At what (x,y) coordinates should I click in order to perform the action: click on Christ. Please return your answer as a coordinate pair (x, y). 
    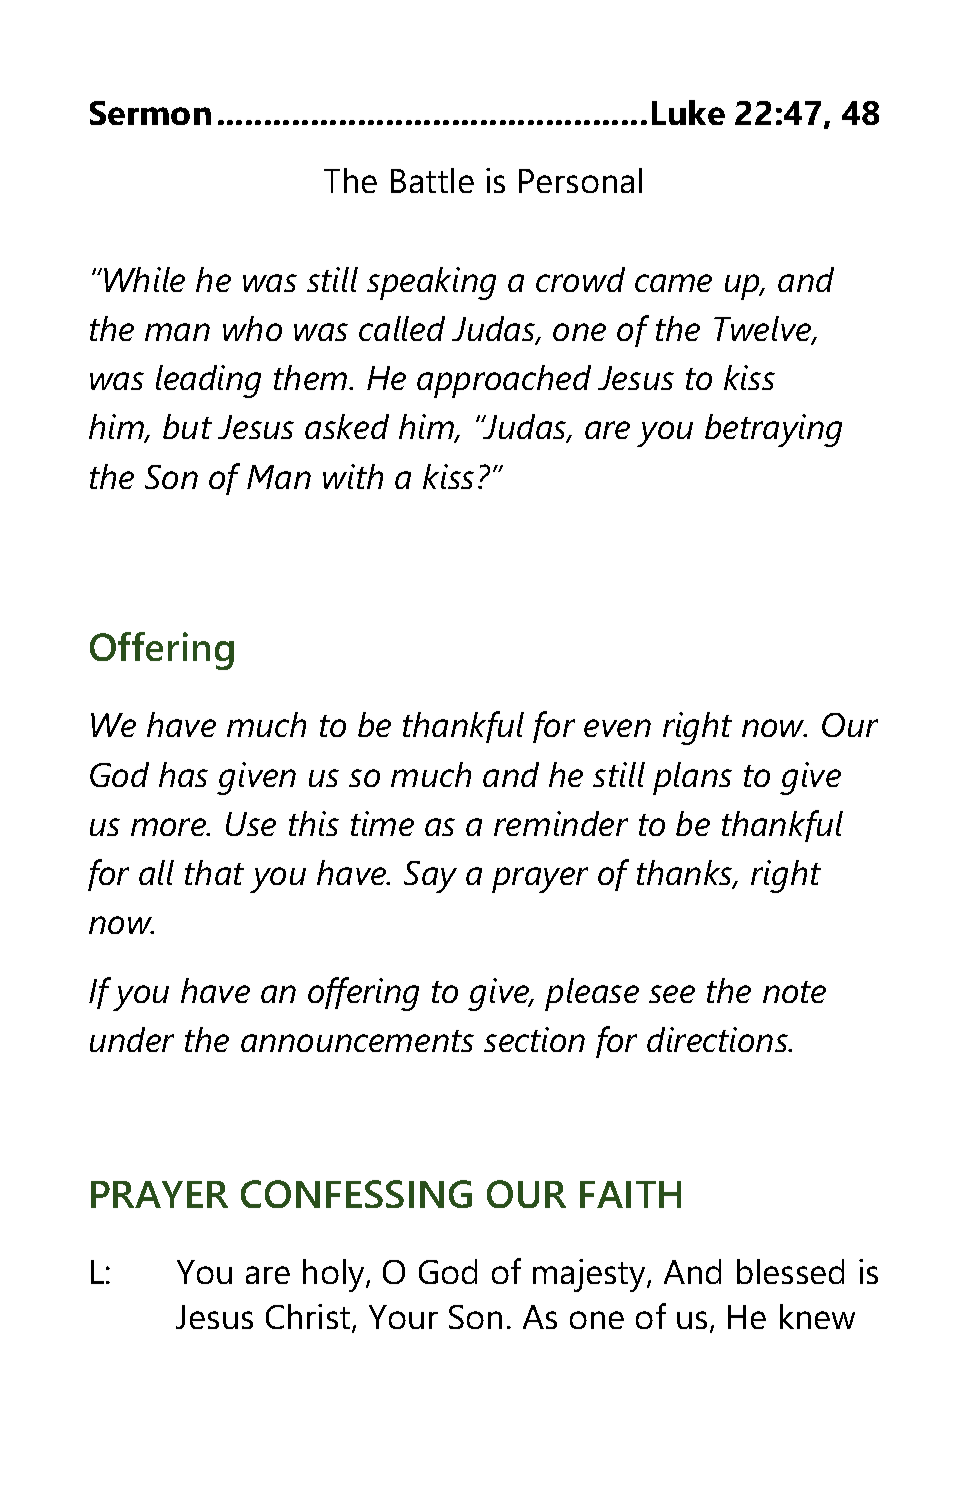
    Looking at the image, I should click on (309, 1318).
